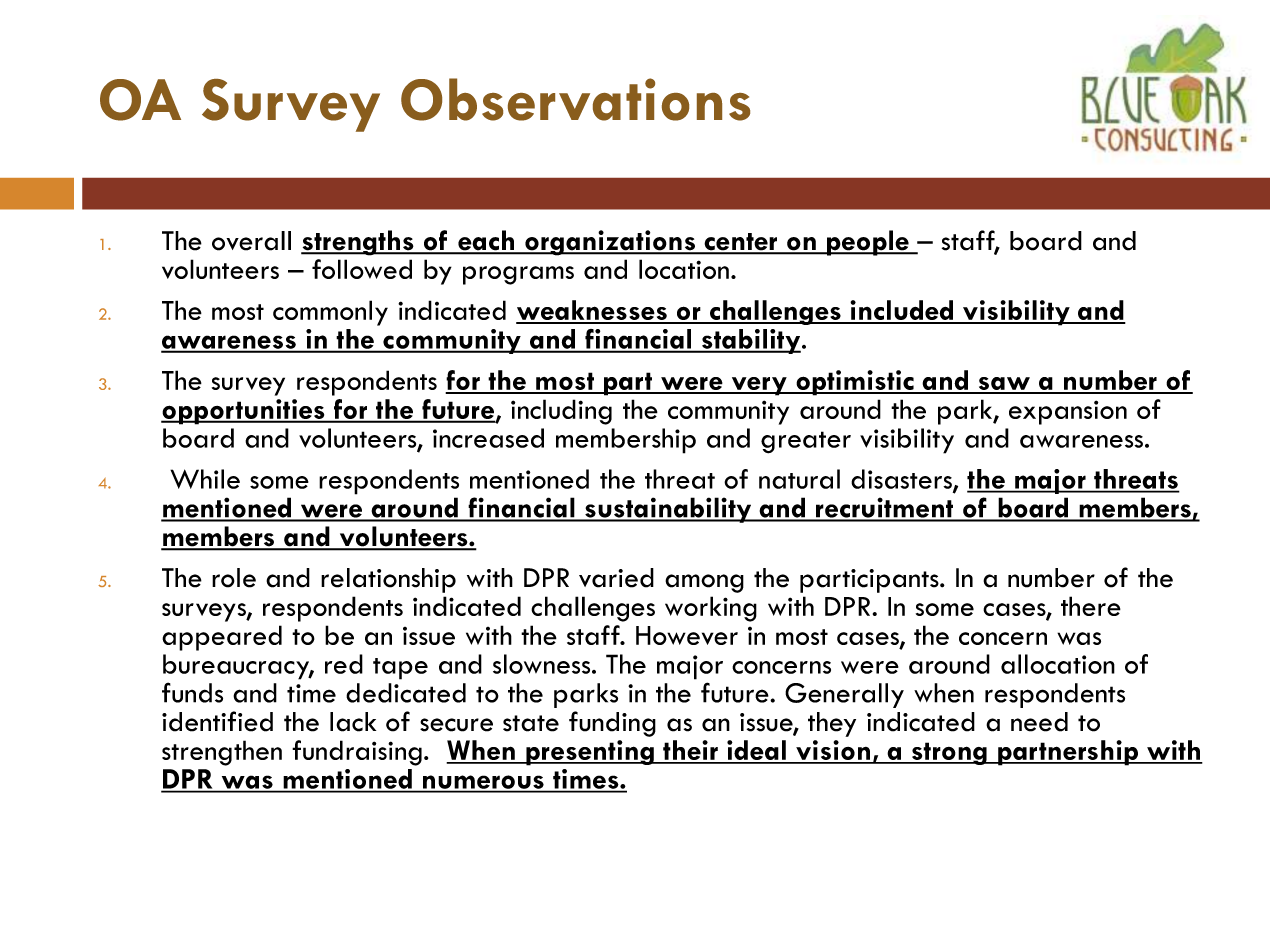 The width and height of the screenshot is (1270, 952). What do you see at coordinates (610, 243) in the screenshot?
I see `organizations` at bounding box center [610, 243].
